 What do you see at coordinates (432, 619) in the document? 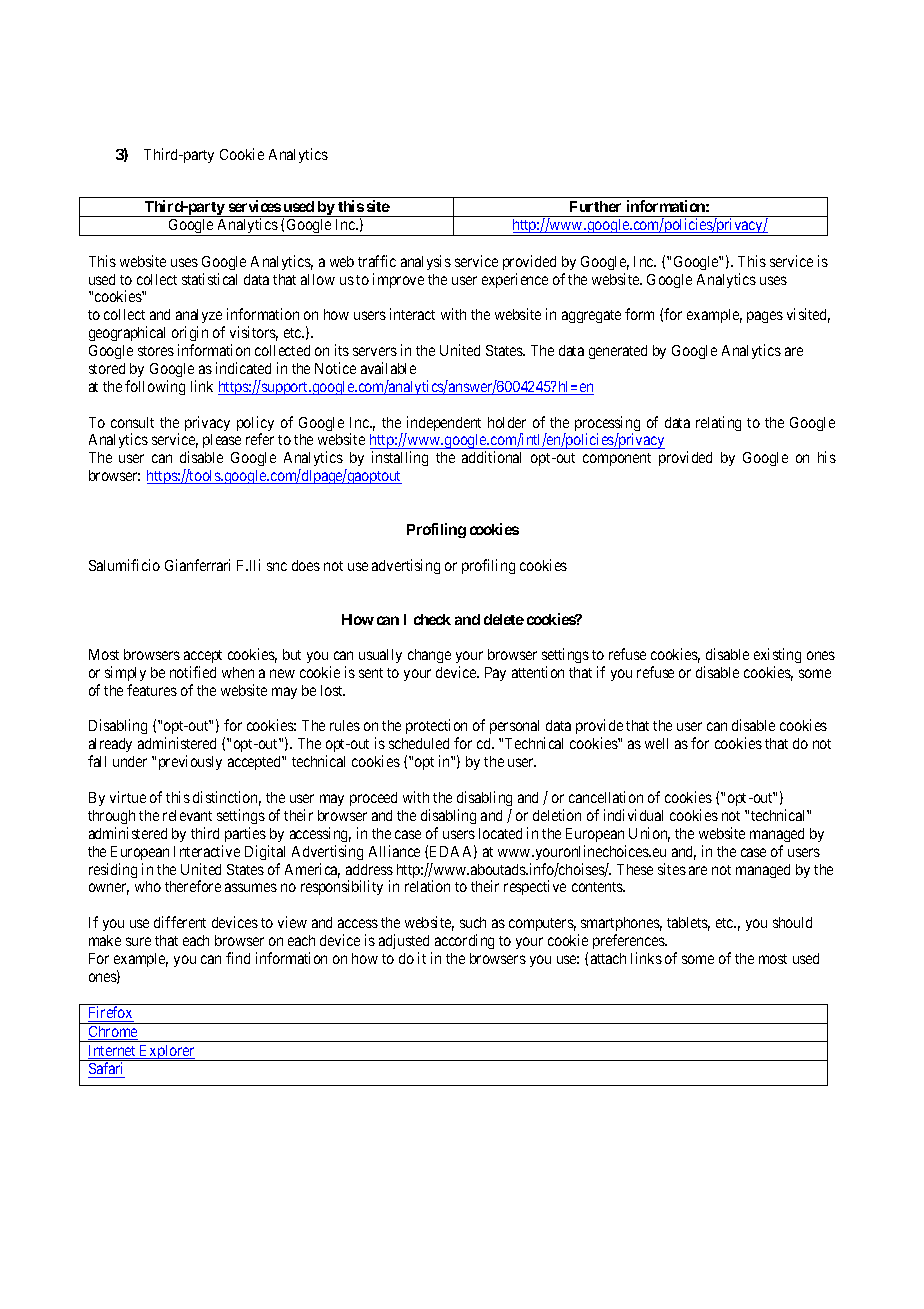
I see `check` at bounding box center [432, 619].
